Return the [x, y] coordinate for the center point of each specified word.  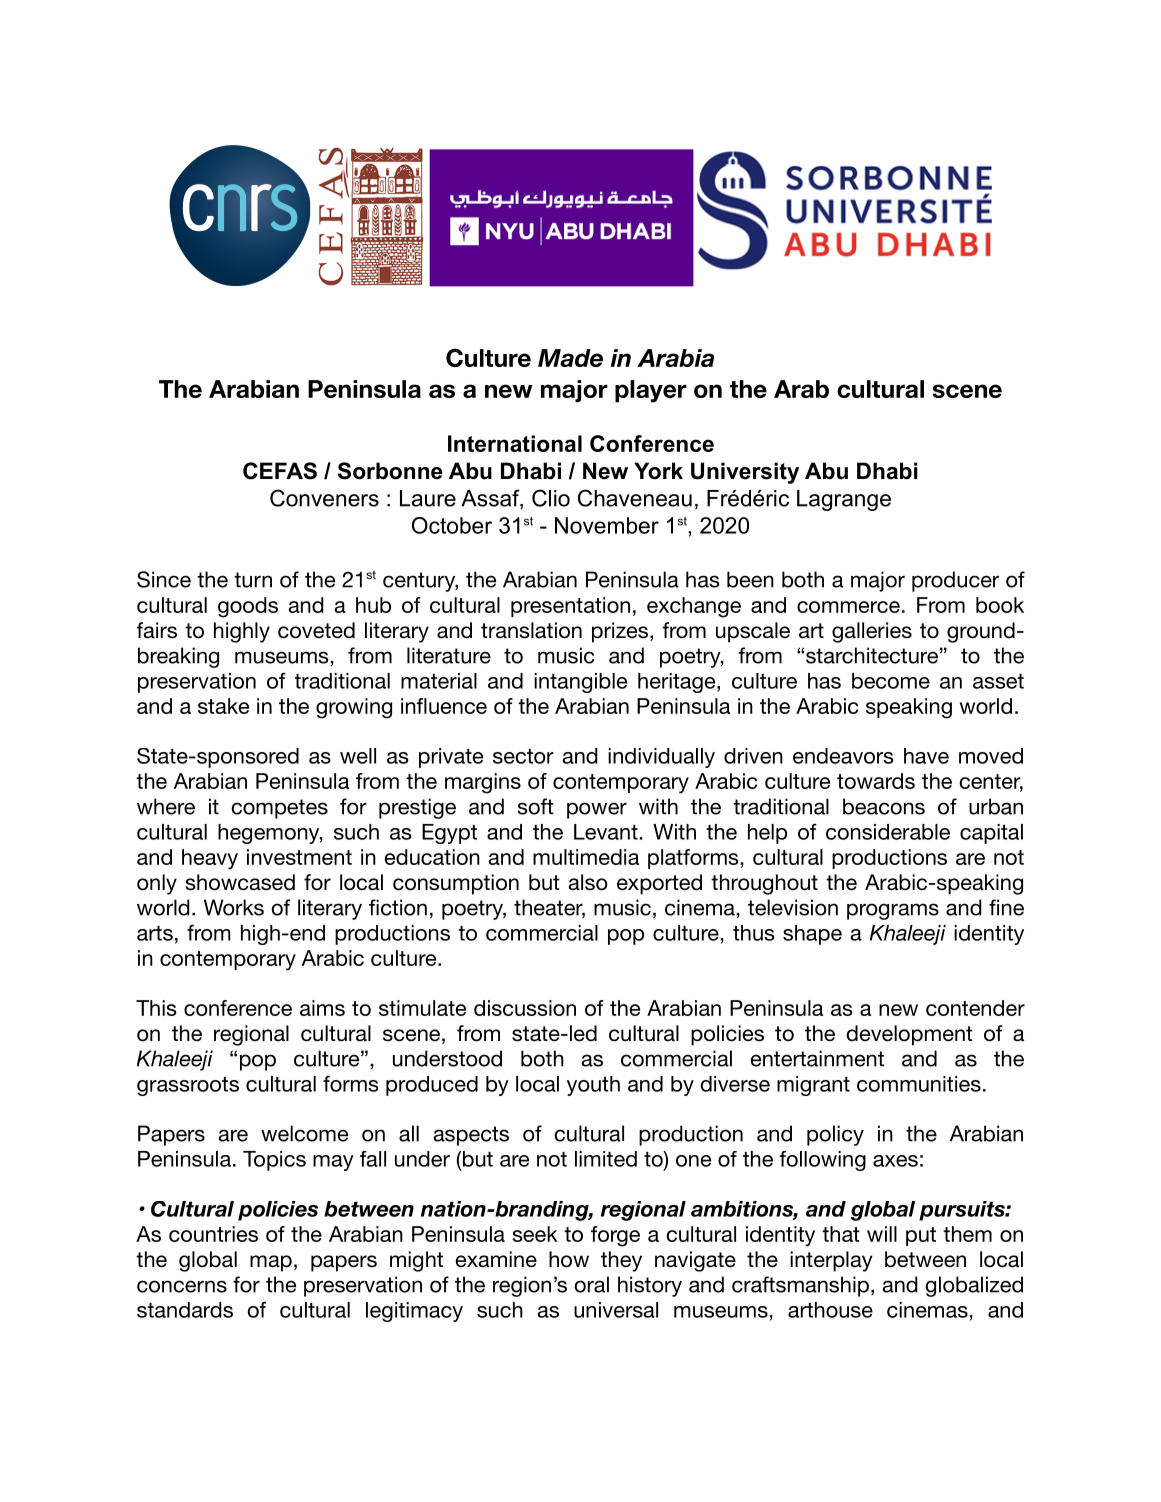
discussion [525, 1008]
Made [570, 358]
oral [591, 1284]
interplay [831, 1261]
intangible [580, 683]
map [271, 1263]
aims [322, 1008]
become [891, 681]
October [452, 525]
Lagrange [844, 500]
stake [223, 706]
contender [975, 1008]
